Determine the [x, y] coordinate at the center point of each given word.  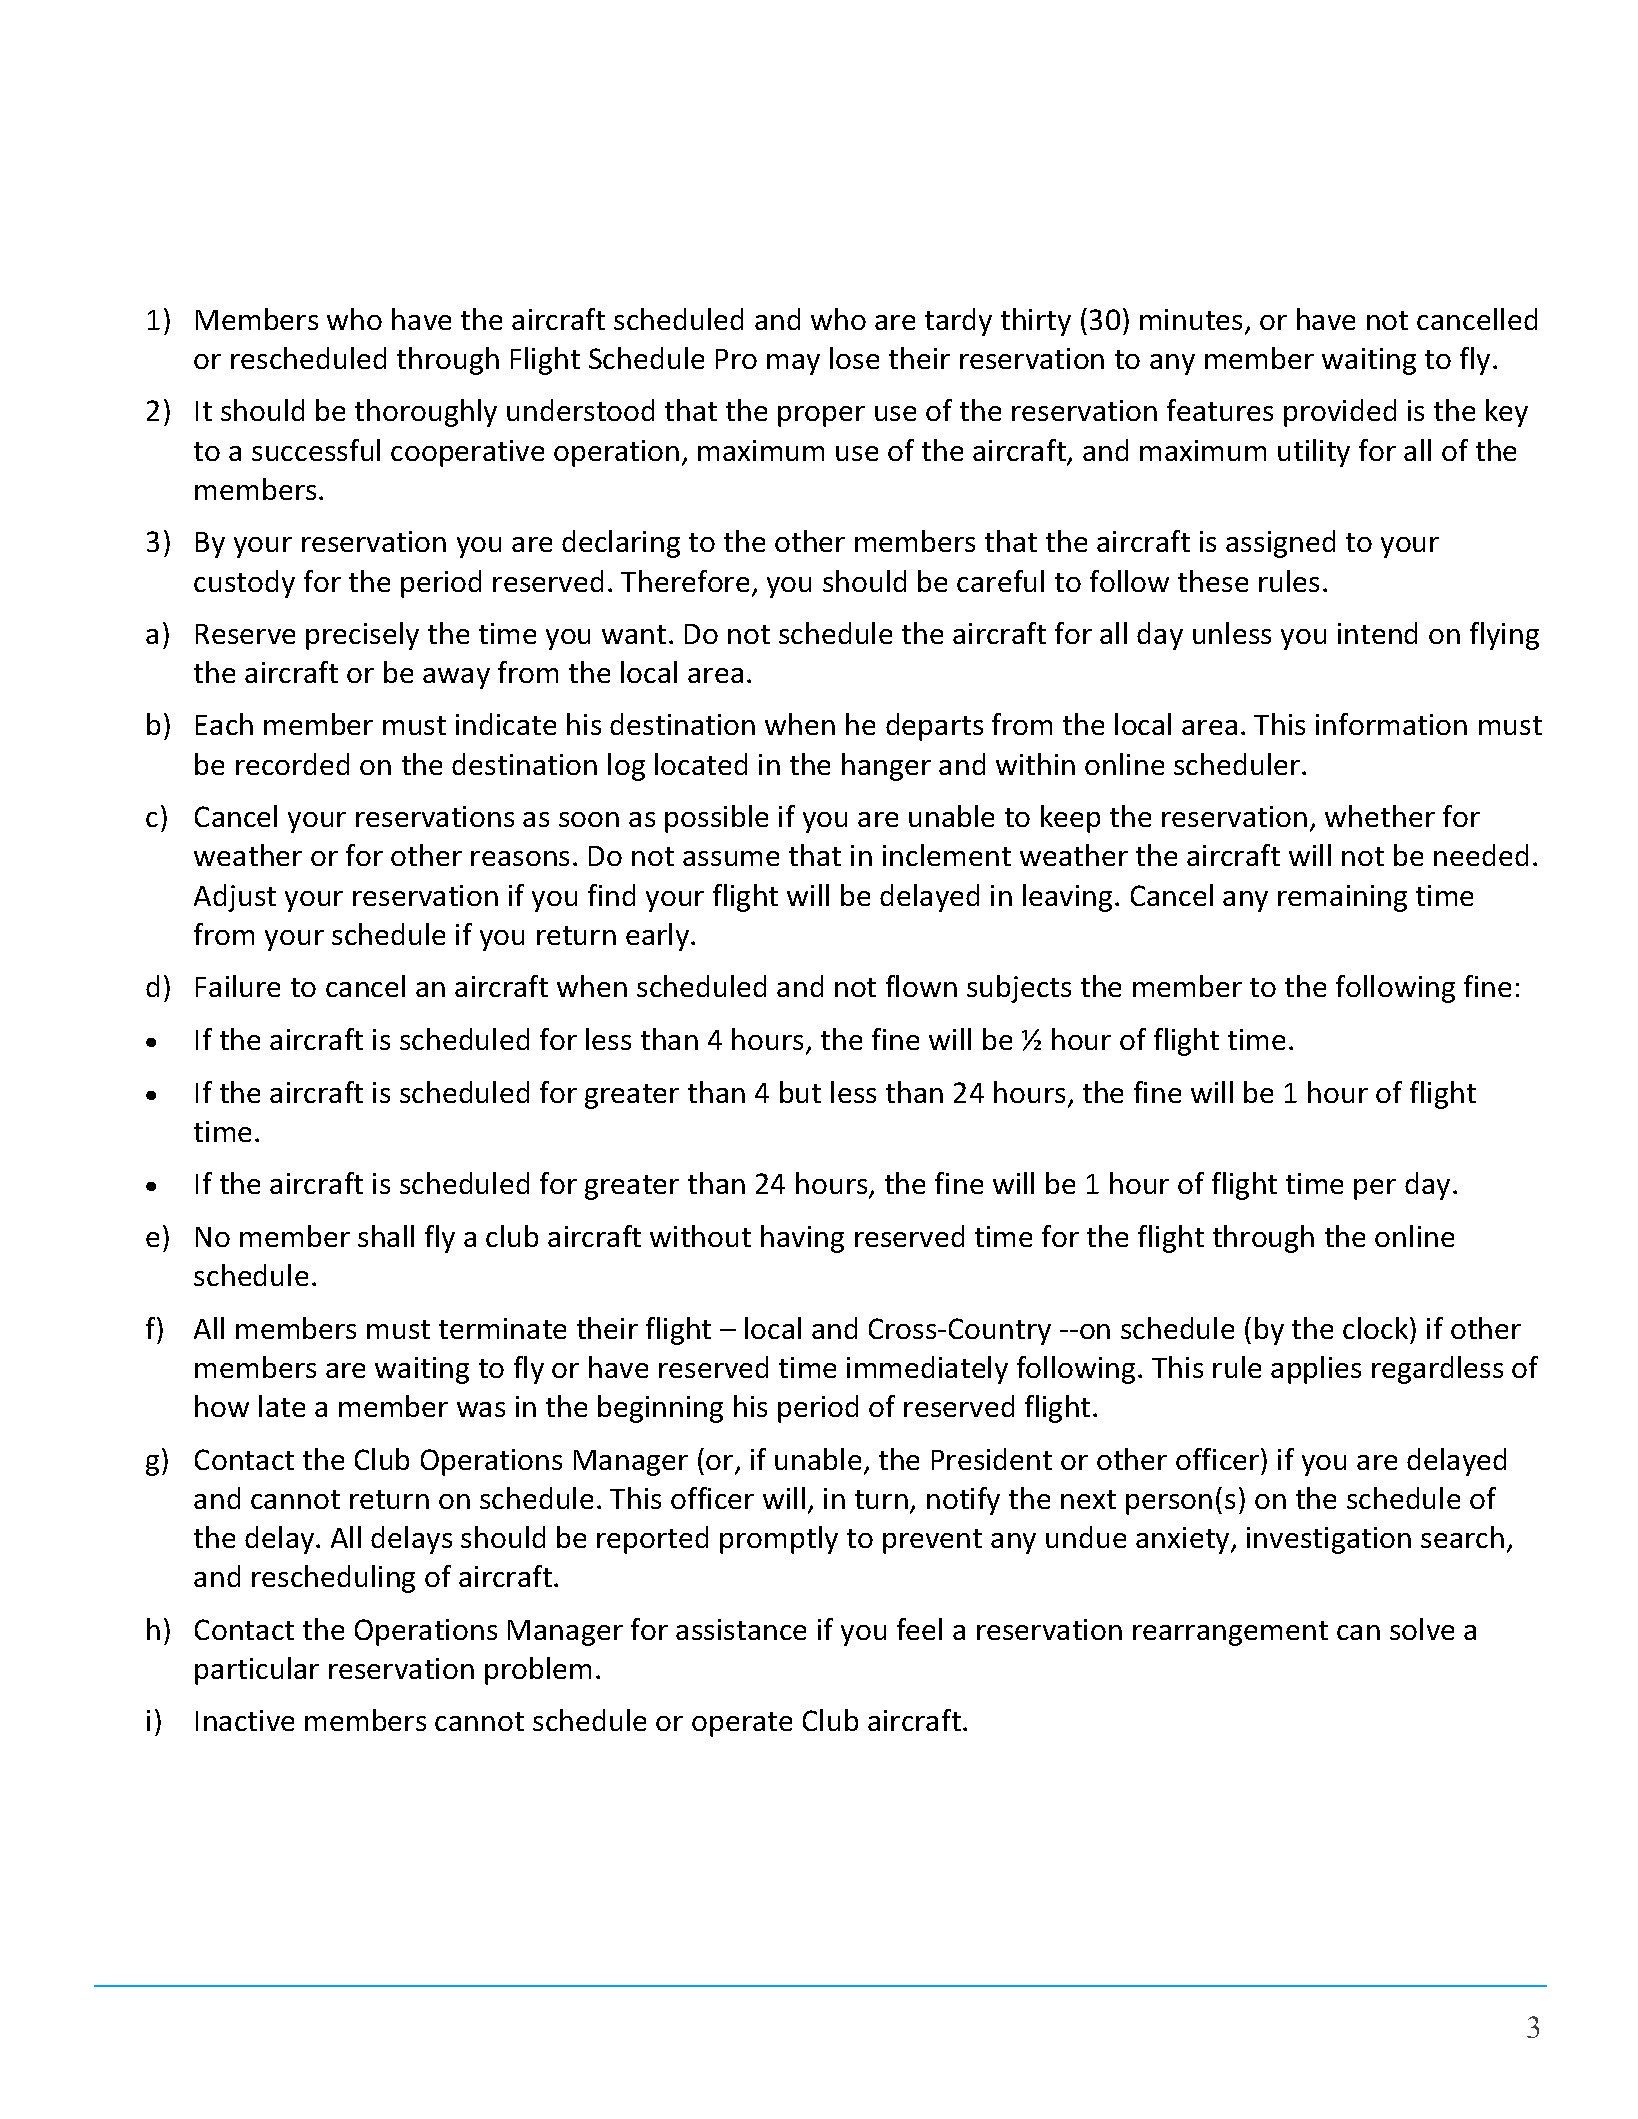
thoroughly [426, 413]
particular [257, 1671]
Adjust [235, 898]
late [282, 1406]
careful [1000, 581]
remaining [1342, 898]
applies [1316, 1370]
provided [1340, 413]
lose [854, 358]
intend [1377, 633]
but [800, 1092]
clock [1377, 1328]
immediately [927, 1370]
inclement [947, 855]
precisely [362, 636]
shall [386, 1236]
